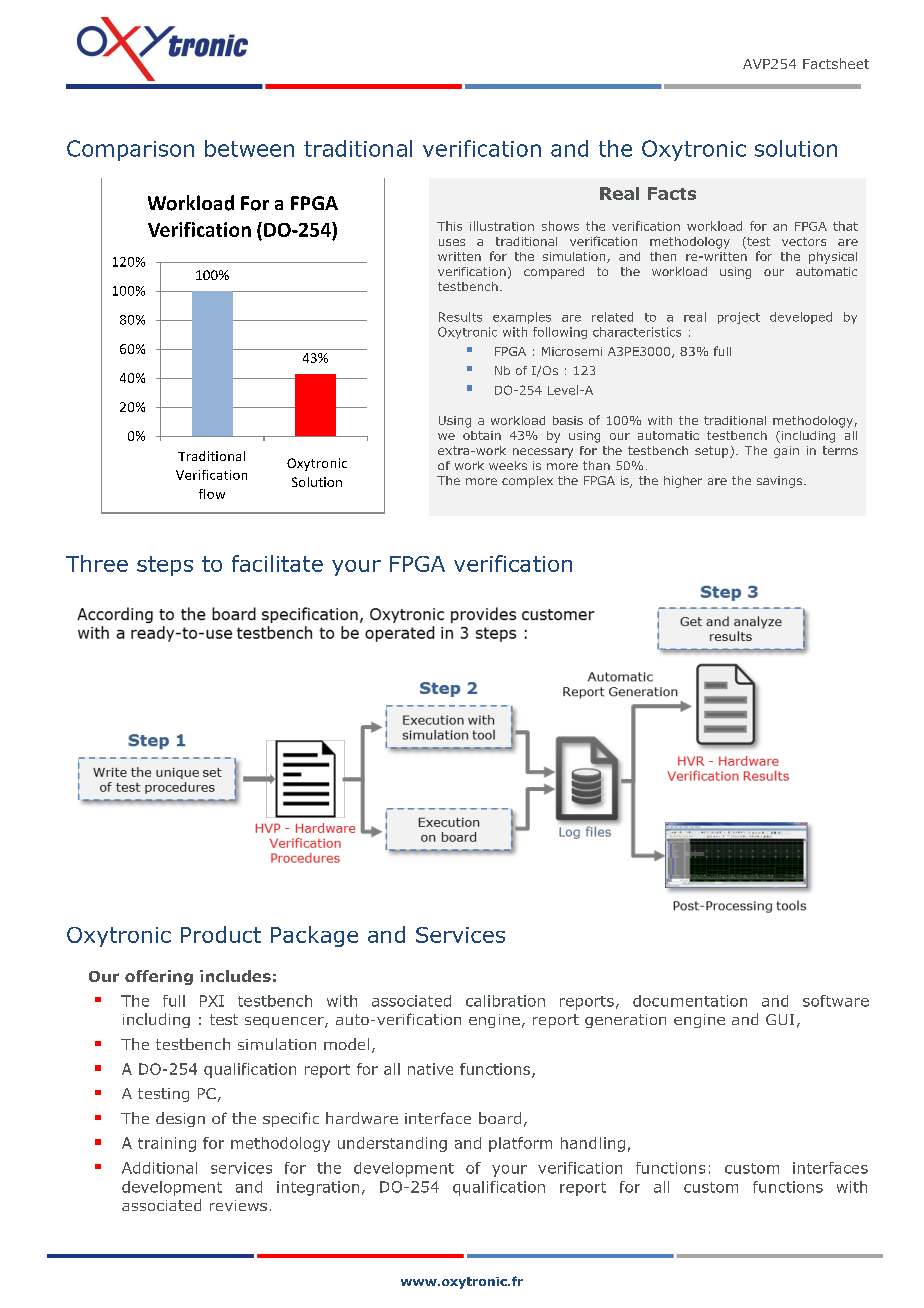 The image size is (924, 1308). Describe the element at coordinates (165, 566) in the screenshot. I see `steps` at that location.
